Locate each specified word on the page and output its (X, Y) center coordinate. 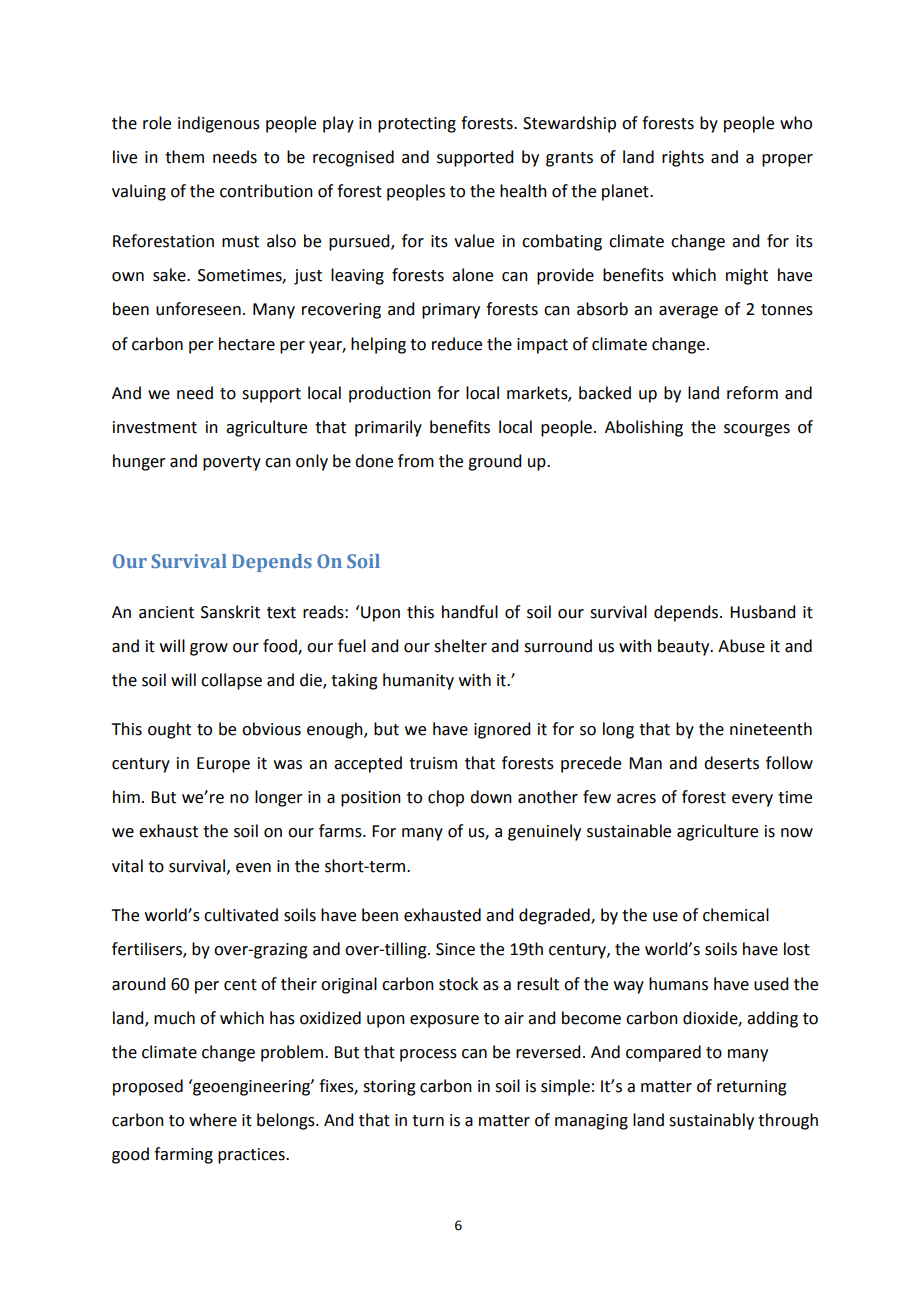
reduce (457, 344)
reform (752, 393)
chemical (736, 915)
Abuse (741, 646)
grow (209, 649)
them (184, 157)
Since (455, 949)
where (213, 1120)
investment (155, 427)
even (253, 868)
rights (683, 158)
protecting (417, 125)
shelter (460, 646)
